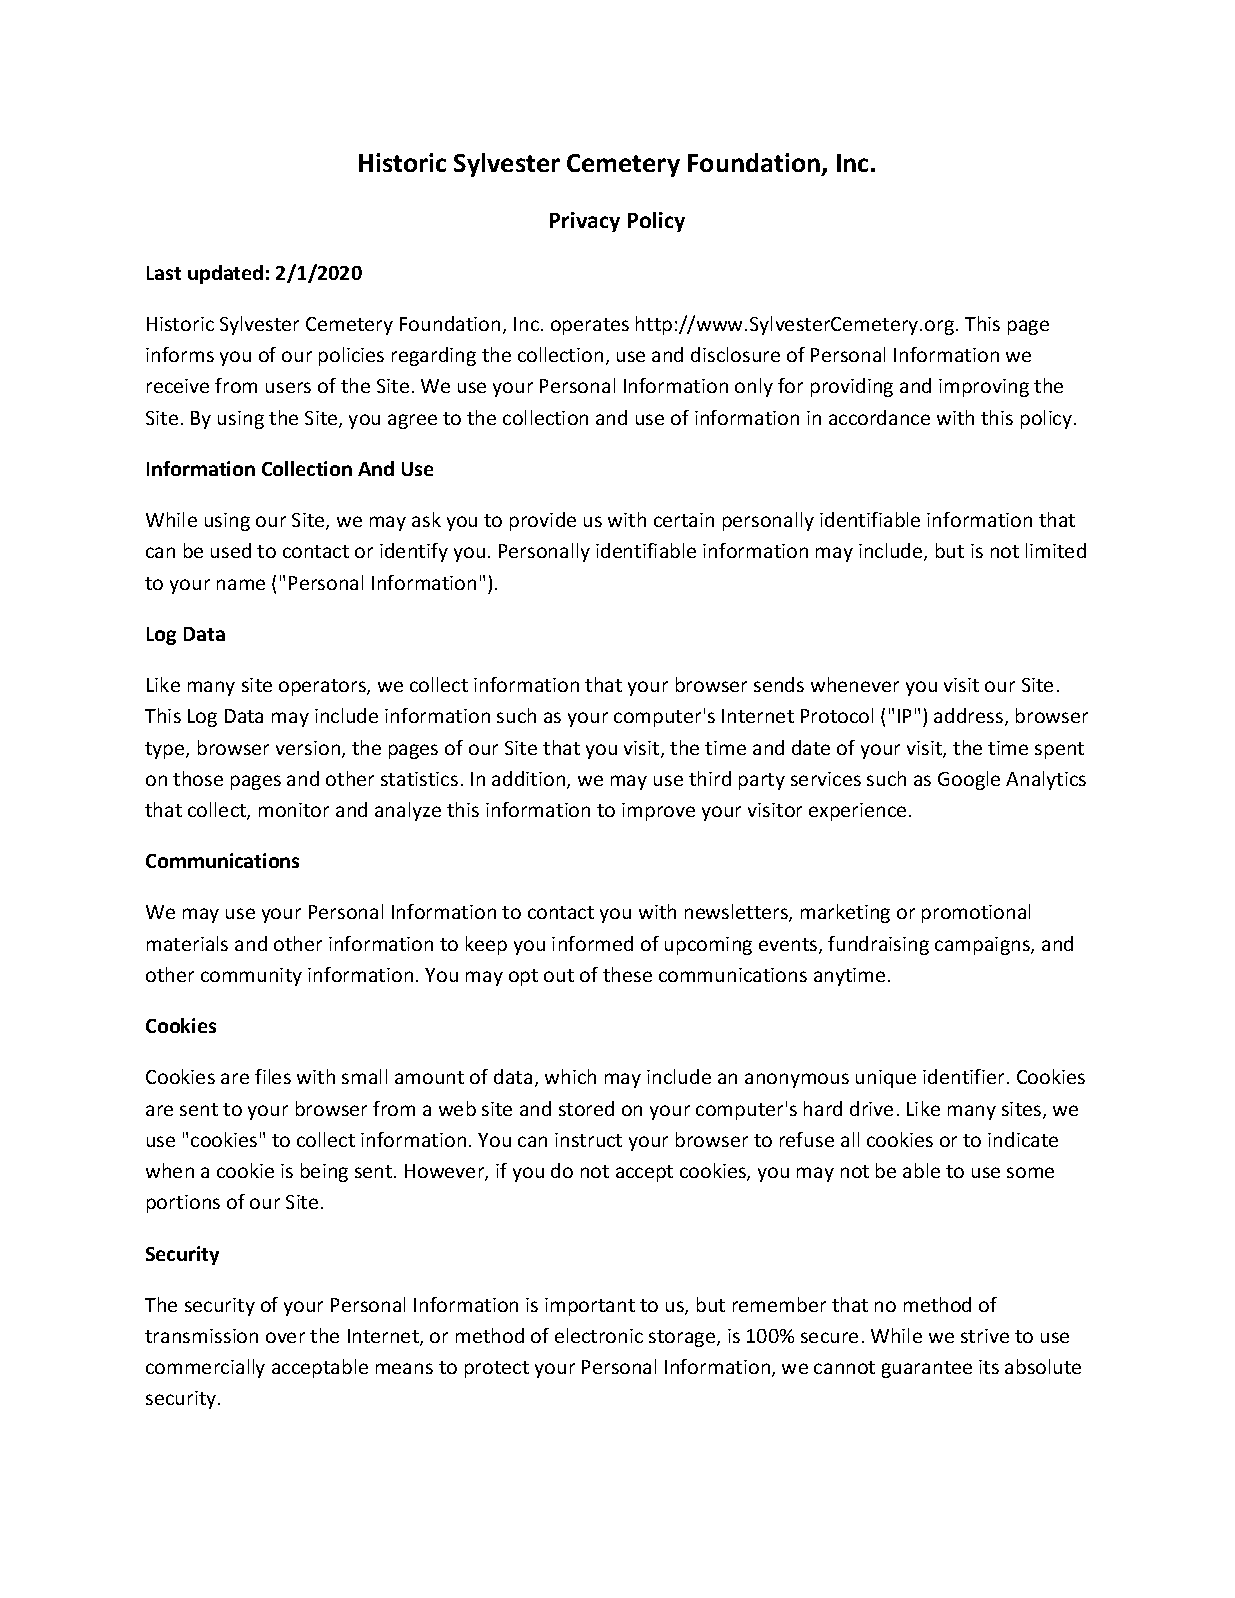 The height and width of the screenshot is (1598, 1235). What do you see at coordinates (1056, 550) in the screenshot?
I see `limited` at bounding box center [1056, 550].
